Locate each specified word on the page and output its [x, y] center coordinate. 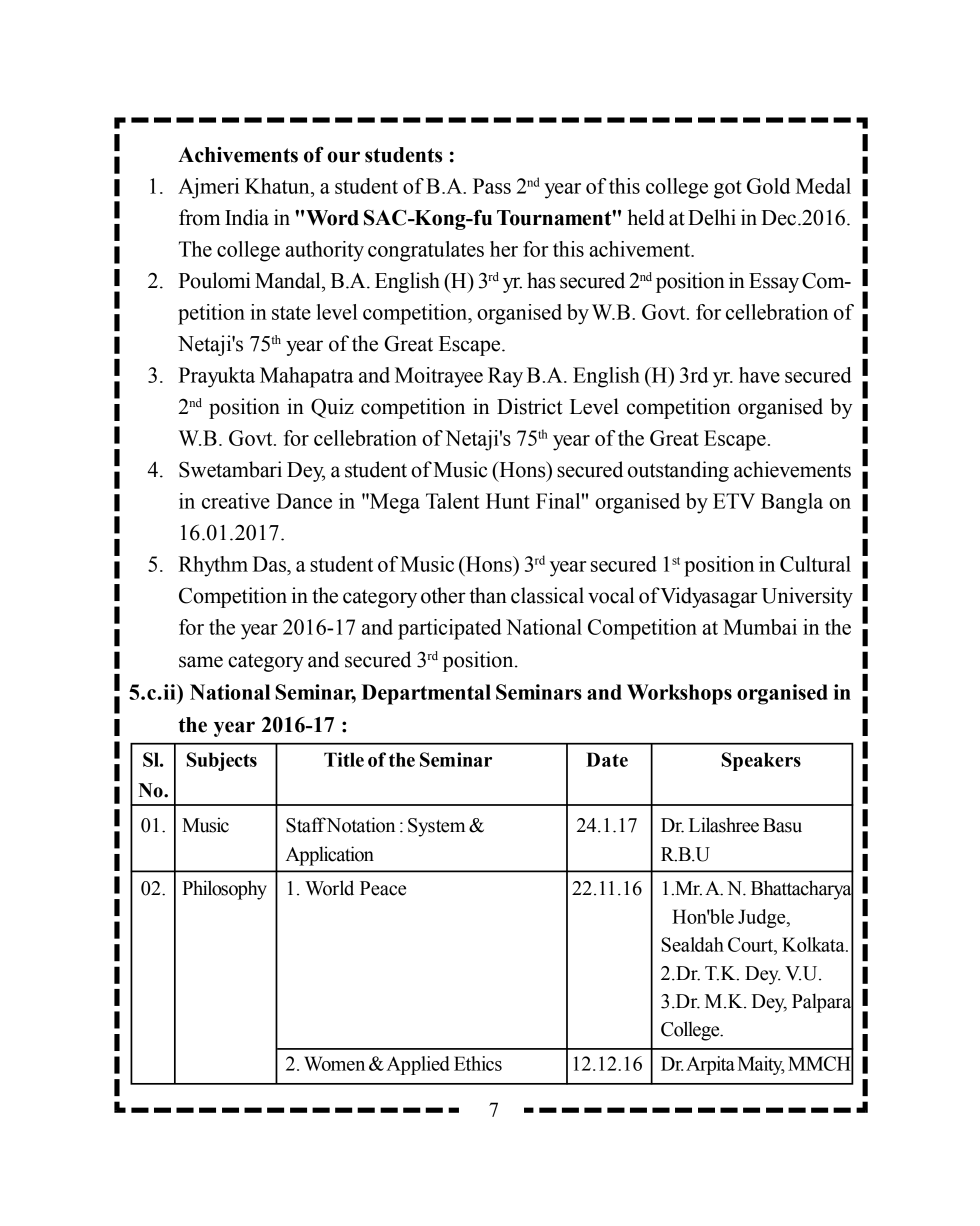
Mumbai [760, 627]
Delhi [712, 217]
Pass [492, 186]
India [247, 217]
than [488, 595]
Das [271, 564]
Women [334, 1063]
